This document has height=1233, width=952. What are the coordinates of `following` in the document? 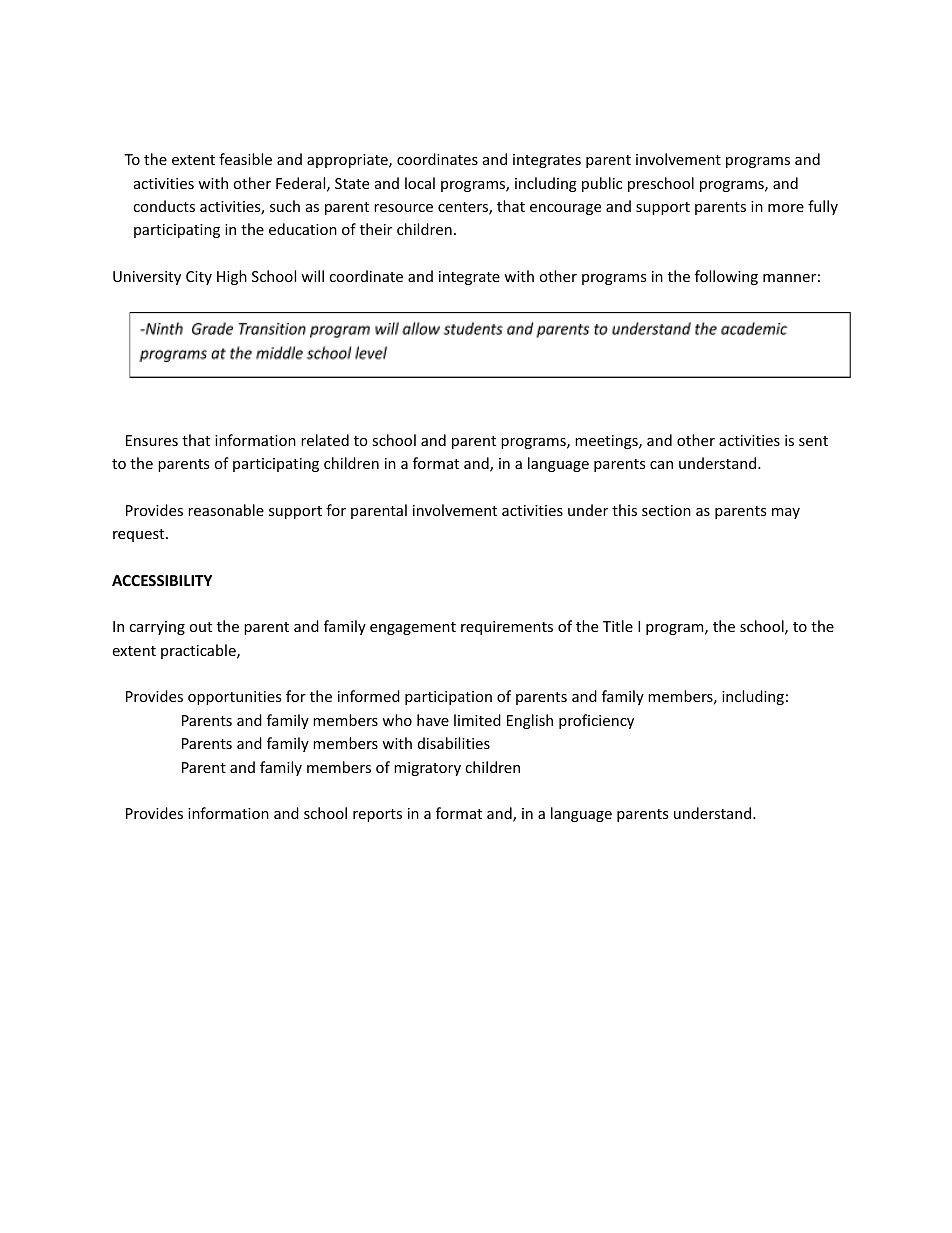 It's located at (726, 277).
